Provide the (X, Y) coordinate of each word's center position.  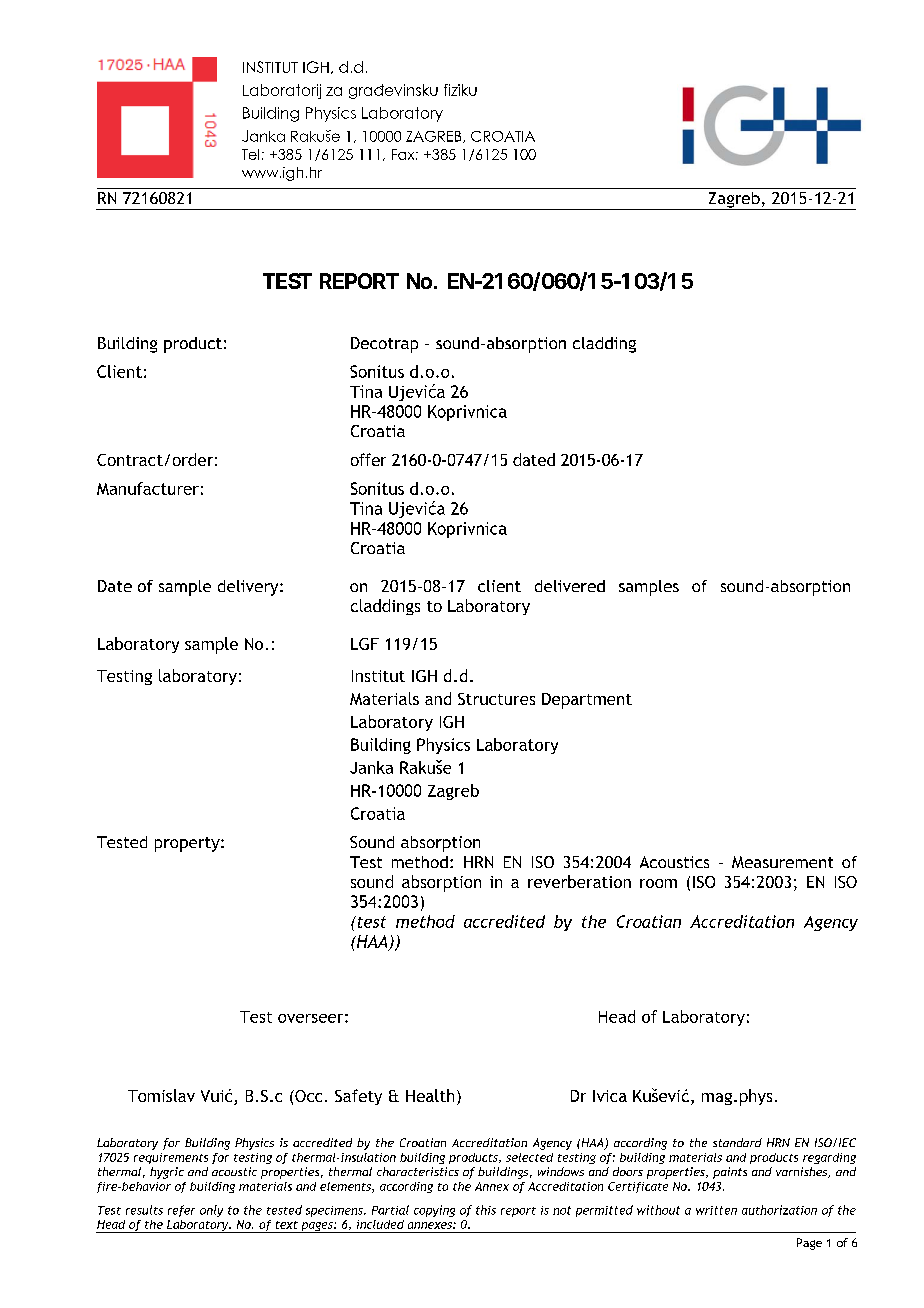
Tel (250, 154)
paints (730, 1173)
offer (368, 459)
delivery (249, 588)
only (211, 1211)
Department (587, 701)
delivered (570, 586)
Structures (496, 699)
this (486, 1210)
